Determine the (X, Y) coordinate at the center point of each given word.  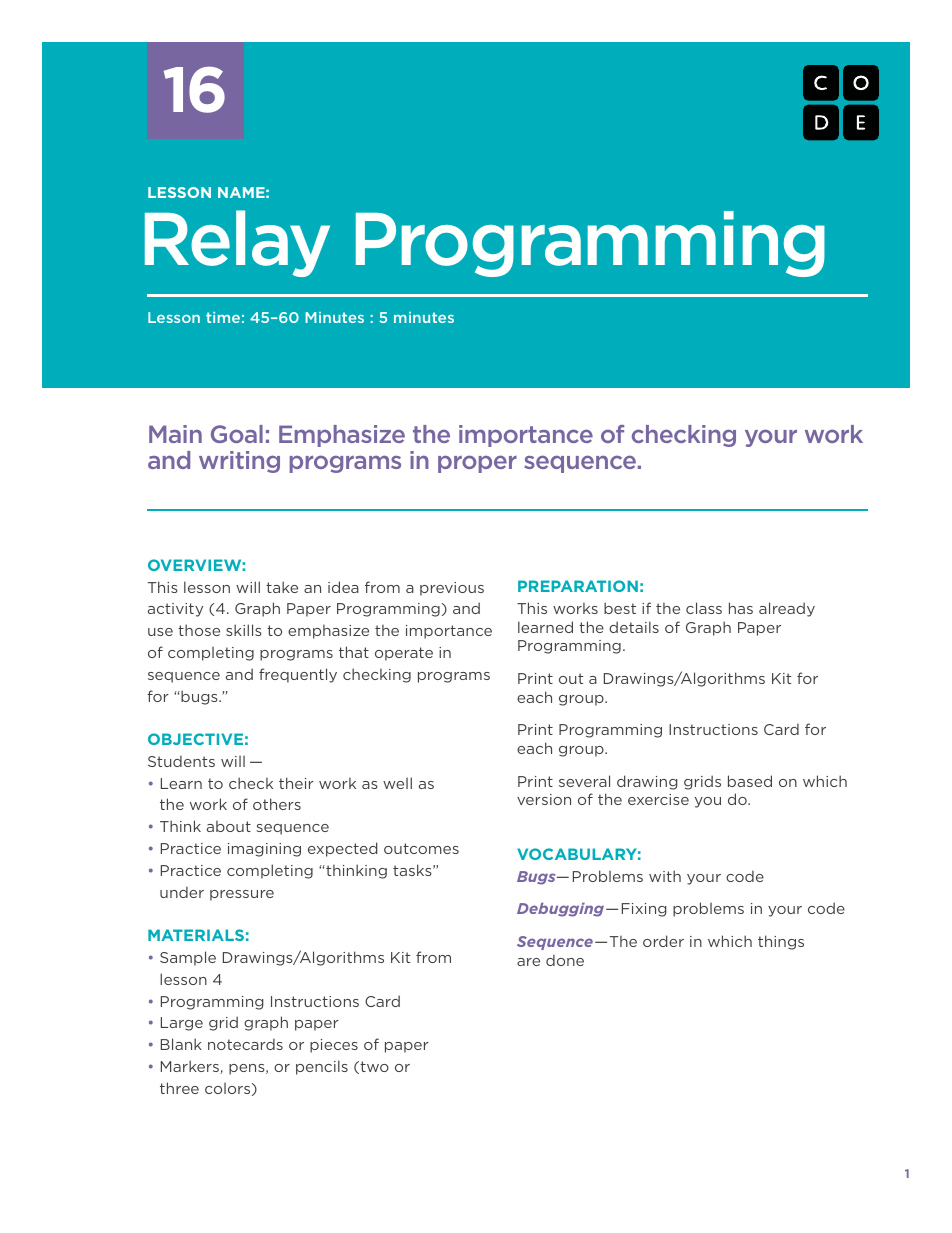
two (373, 1067)
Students (181, 761)
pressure (242, 895)
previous (452, 589)
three (179, 1088)
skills (244, 630)
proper (477, 464)
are (528, 962)
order (663, 941)
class (704, 608)
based (750, 781)
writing (239, 462)
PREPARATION (578, 586)
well (397, 783)
